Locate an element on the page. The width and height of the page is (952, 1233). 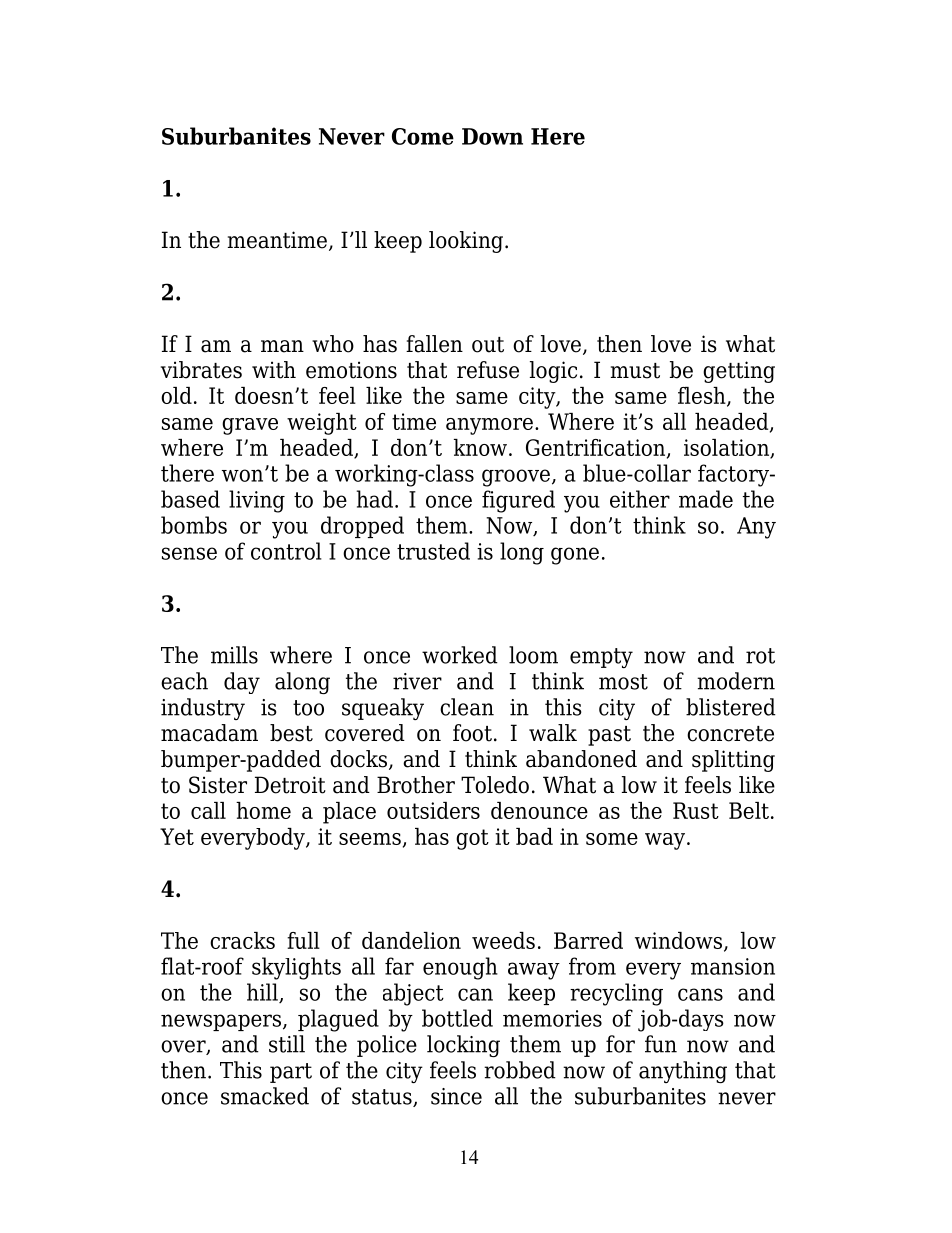
looking is located at coordinates (467, 242).
